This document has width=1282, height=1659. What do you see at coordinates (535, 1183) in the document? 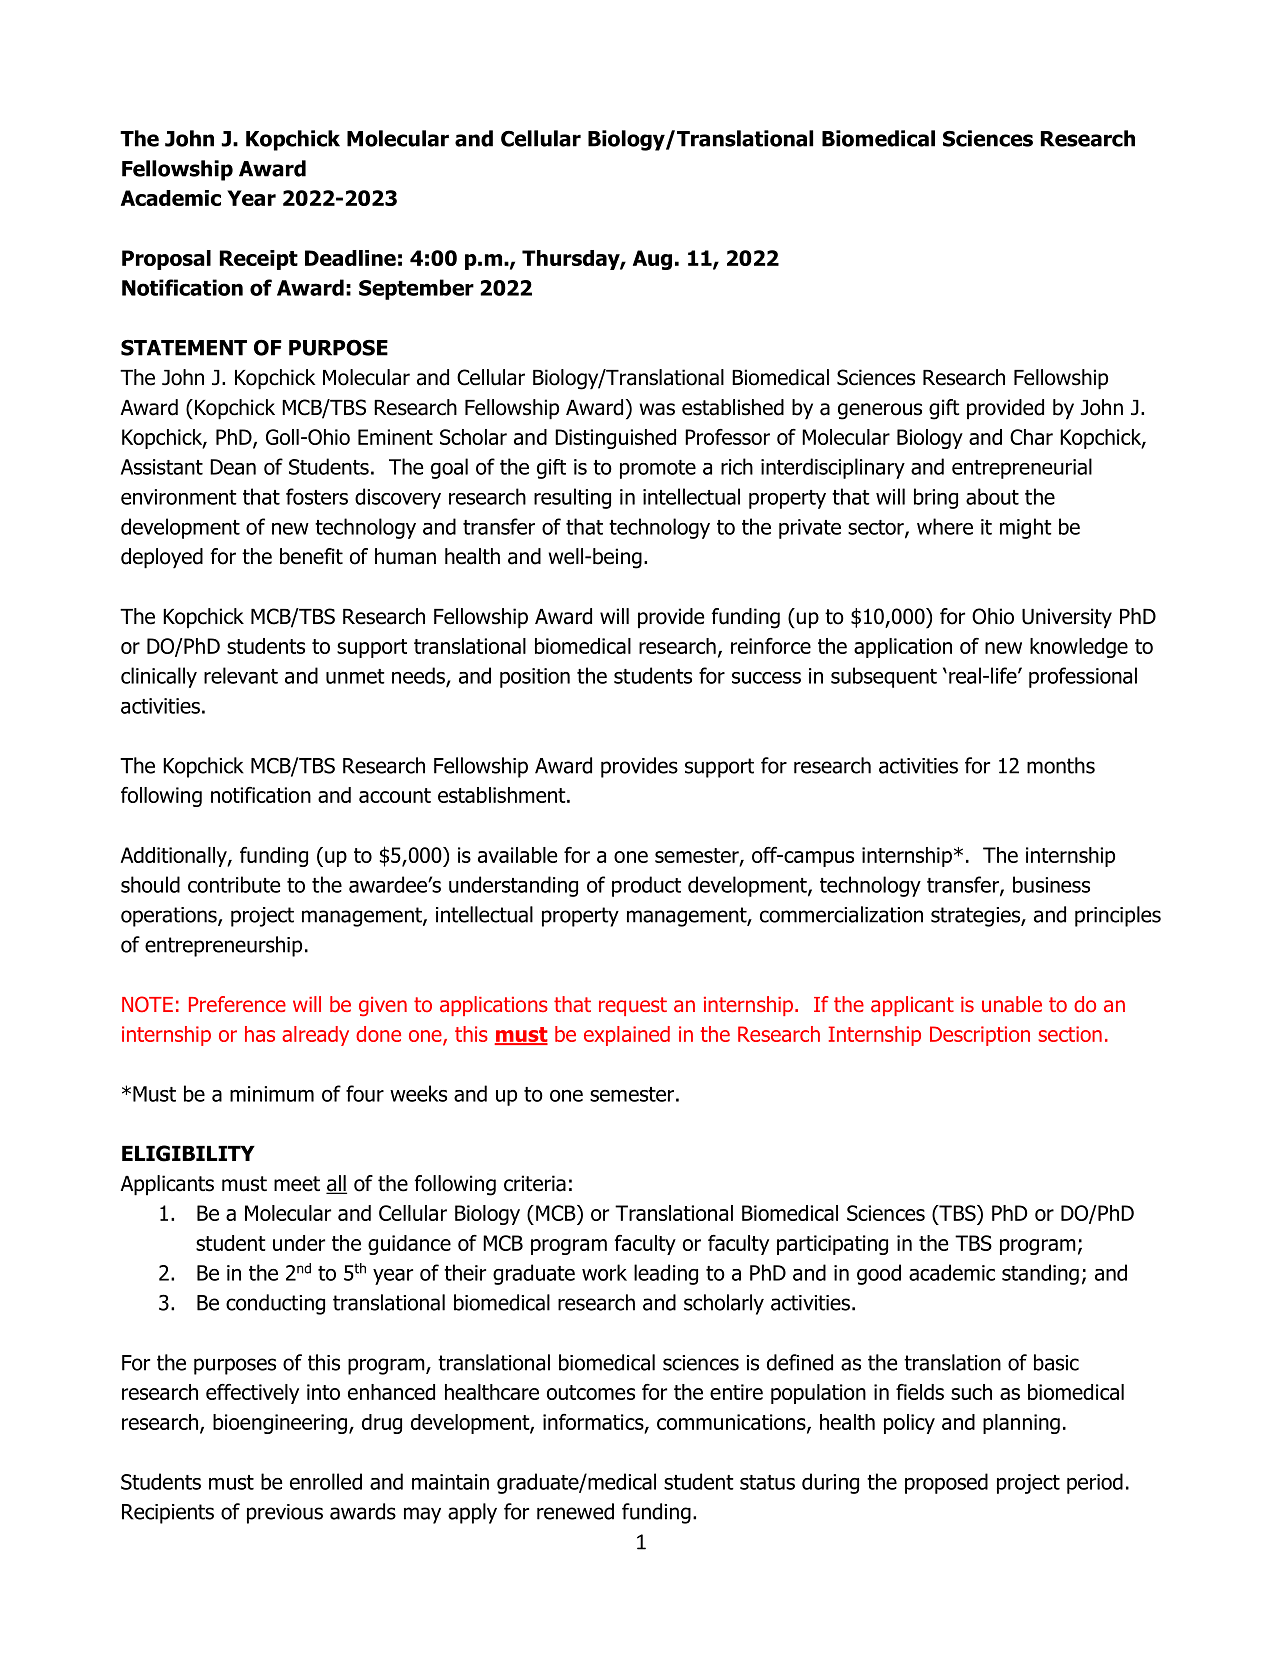
I see `criteria` at bounding box center [535, 1183].
